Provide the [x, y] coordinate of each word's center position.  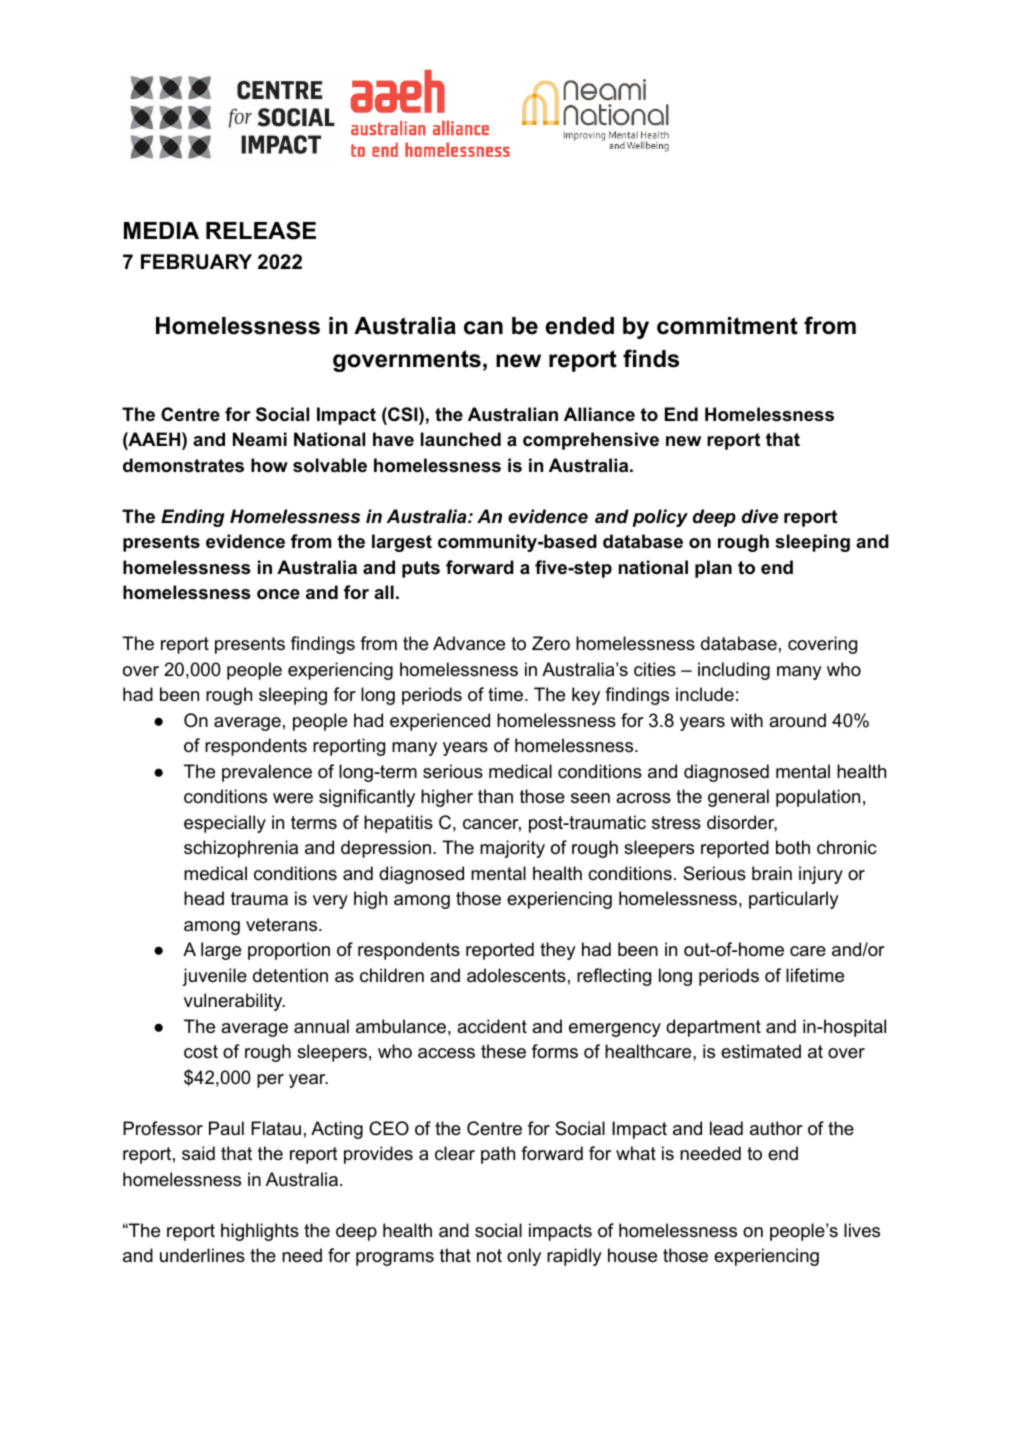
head [204, 898]
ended [579, 326]
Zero [551, 643]
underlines [202, 1255]
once [278, 594]
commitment [727, 326]
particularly [794, 900]
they [558, 951]
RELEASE [261, 230]
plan [713, 569]
